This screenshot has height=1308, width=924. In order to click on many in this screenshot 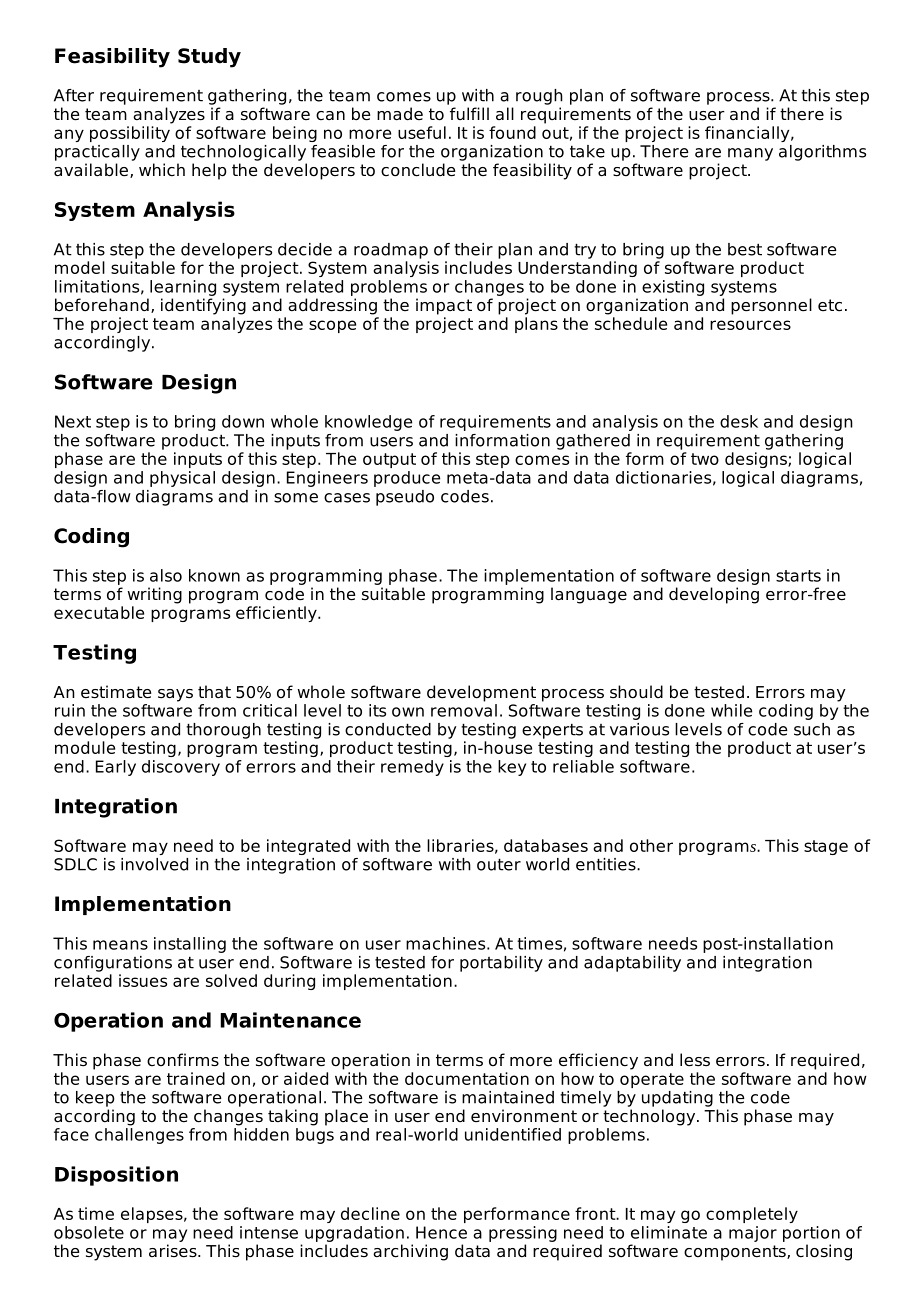, I will do `click(750, 154)`.
